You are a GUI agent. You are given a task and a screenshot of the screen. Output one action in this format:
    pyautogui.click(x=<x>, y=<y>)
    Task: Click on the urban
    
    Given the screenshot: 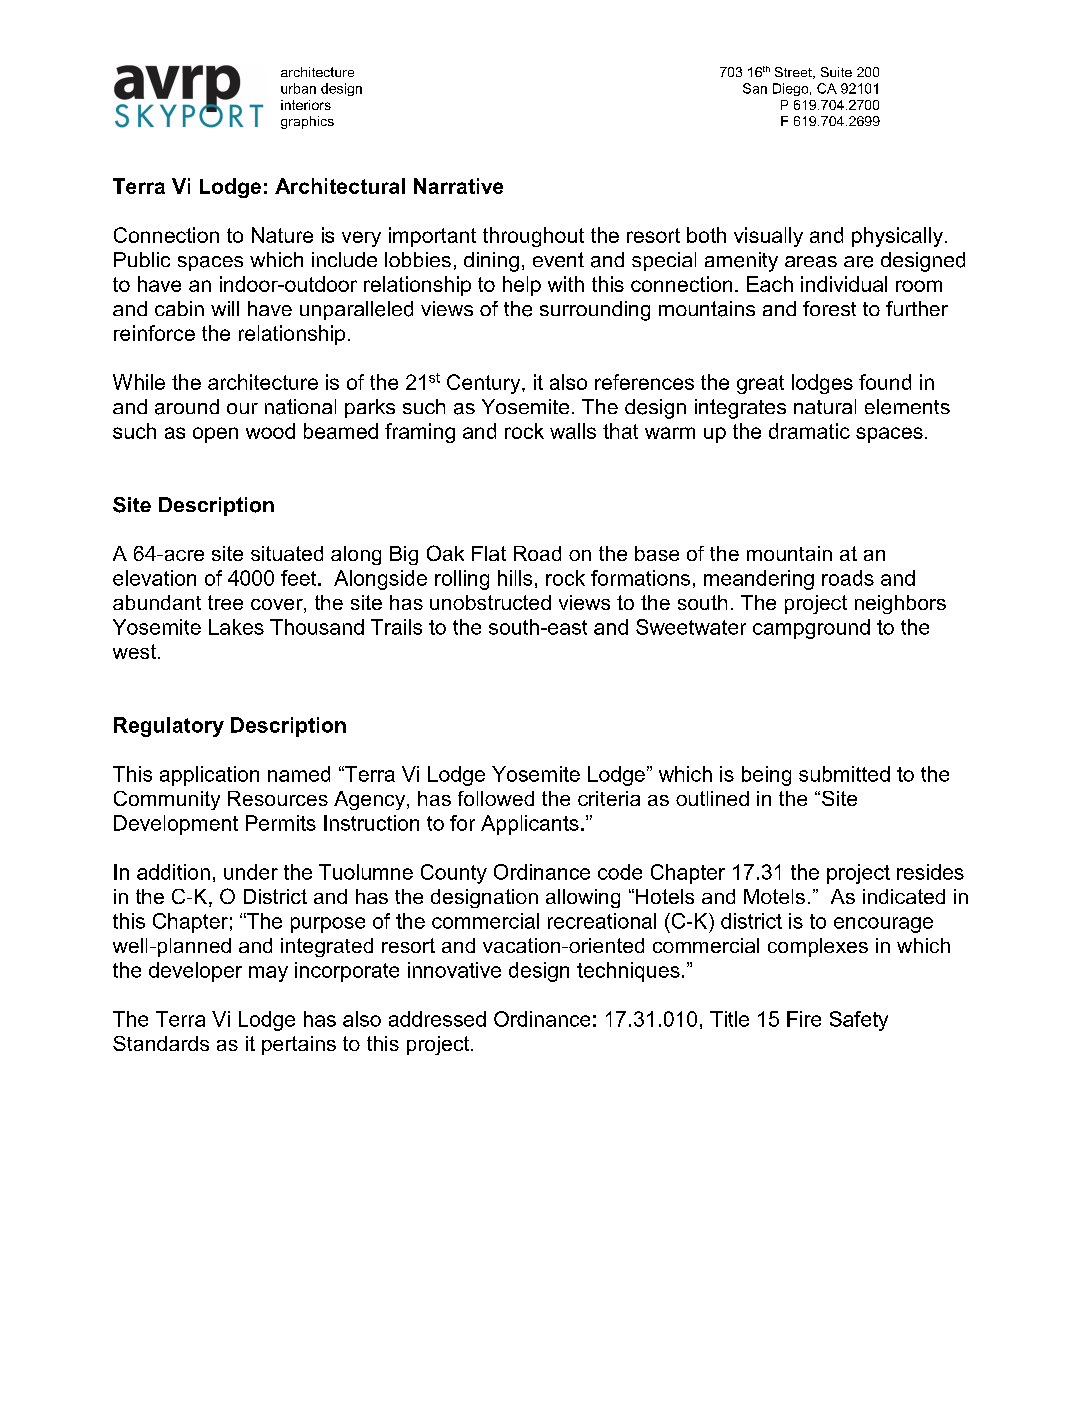 What is the action you would take?
    pyautogui.click(x=298, y=88)
